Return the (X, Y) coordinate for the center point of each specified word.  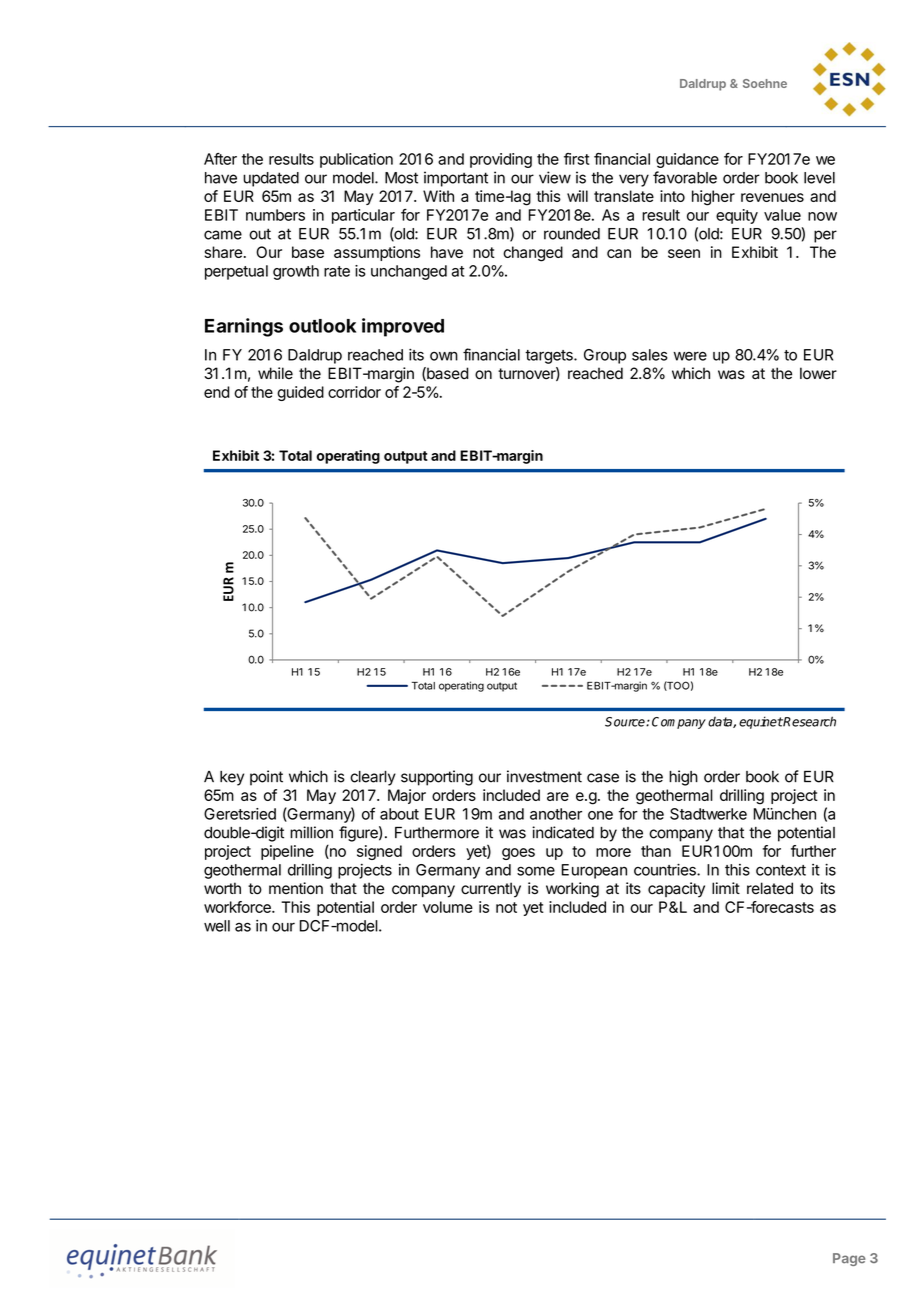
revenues (772, 197)
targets (550, 357)
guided (300, 393)
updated (271, 179)
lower (818, 373)
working (572, 890)
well (217, 926)
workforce (238, 907)
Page (849, 1259)
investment (544, 776)
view (555, 177)
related (770, 888)
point (266, 778)
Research (809, 721)
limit (726, 888)
